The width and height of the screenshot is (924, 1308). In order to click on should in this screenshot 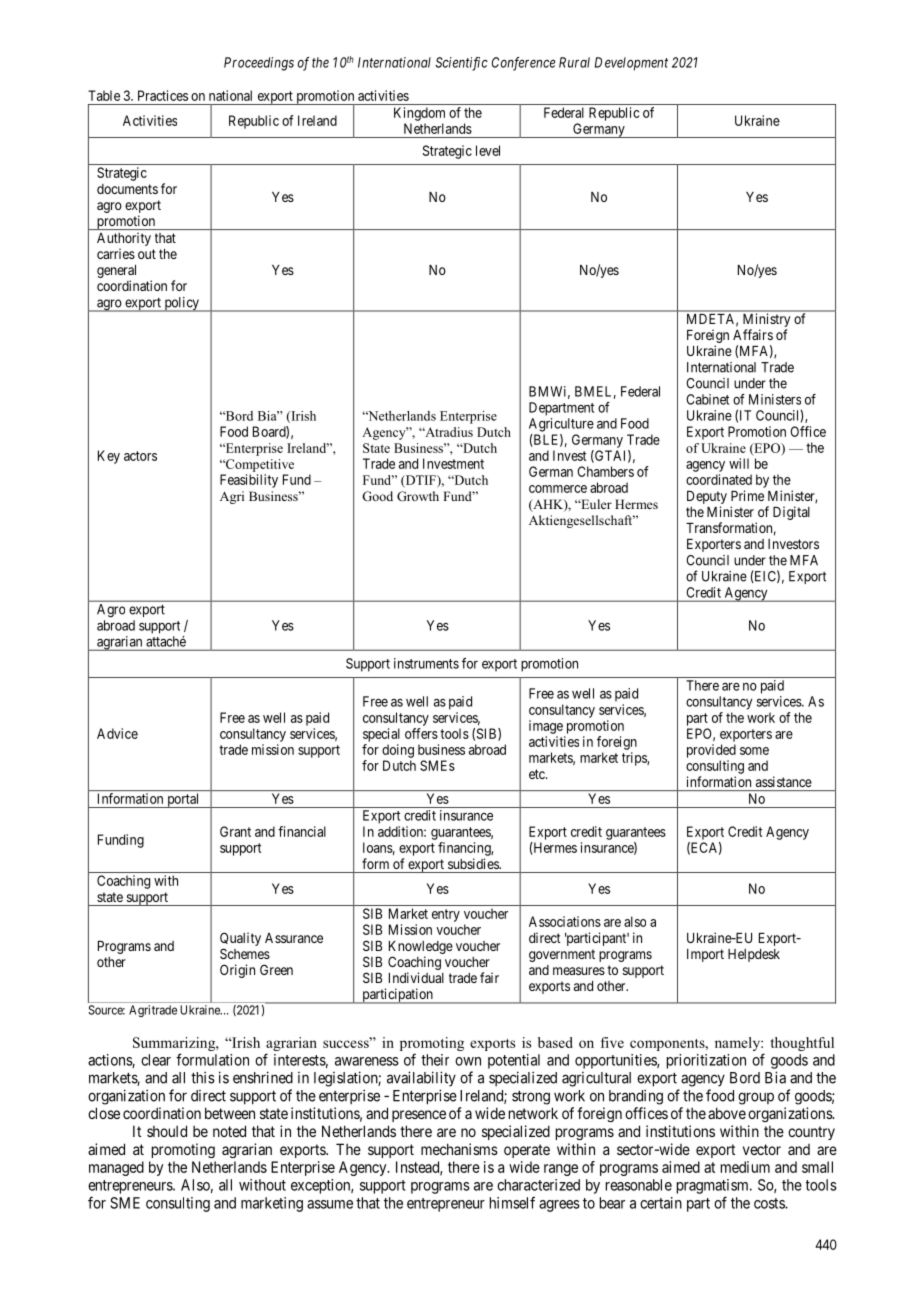, I will do `click(167, 1131)`.
